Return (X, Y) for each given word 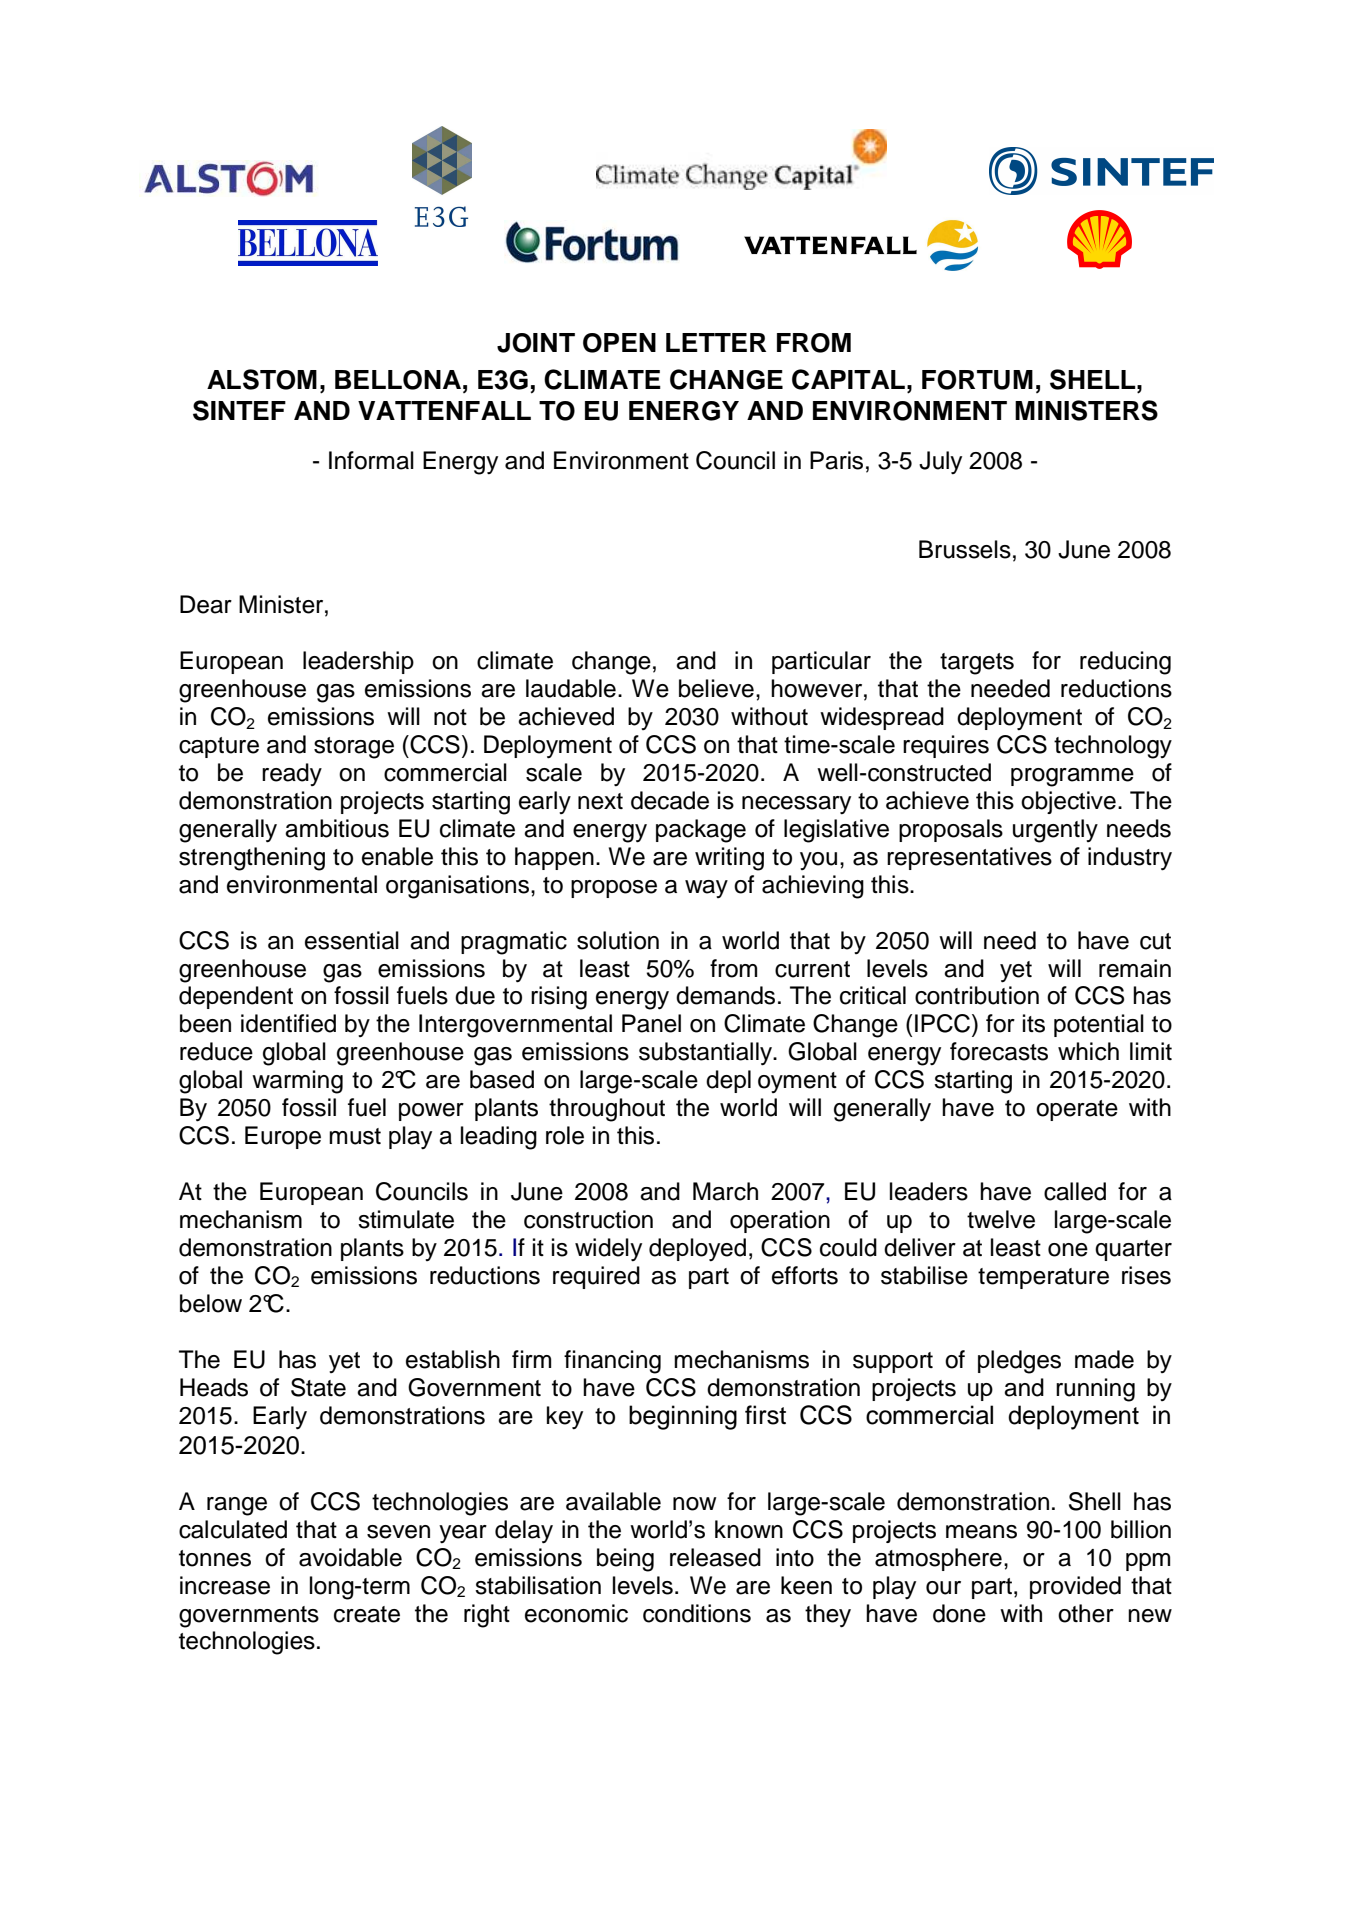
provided (1075, 1587)
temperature (1043, 1278)
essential (352, 940)
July (940, 462)
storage (354, 748)
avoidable (350, 1557)
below (211, 1303)
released (715, 1557)
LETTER (716, 342)
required (596, 1277)
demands (725, 995)
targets (977, 664)
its (1034, 1023)
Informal (371, 460)
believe (716, 688)
